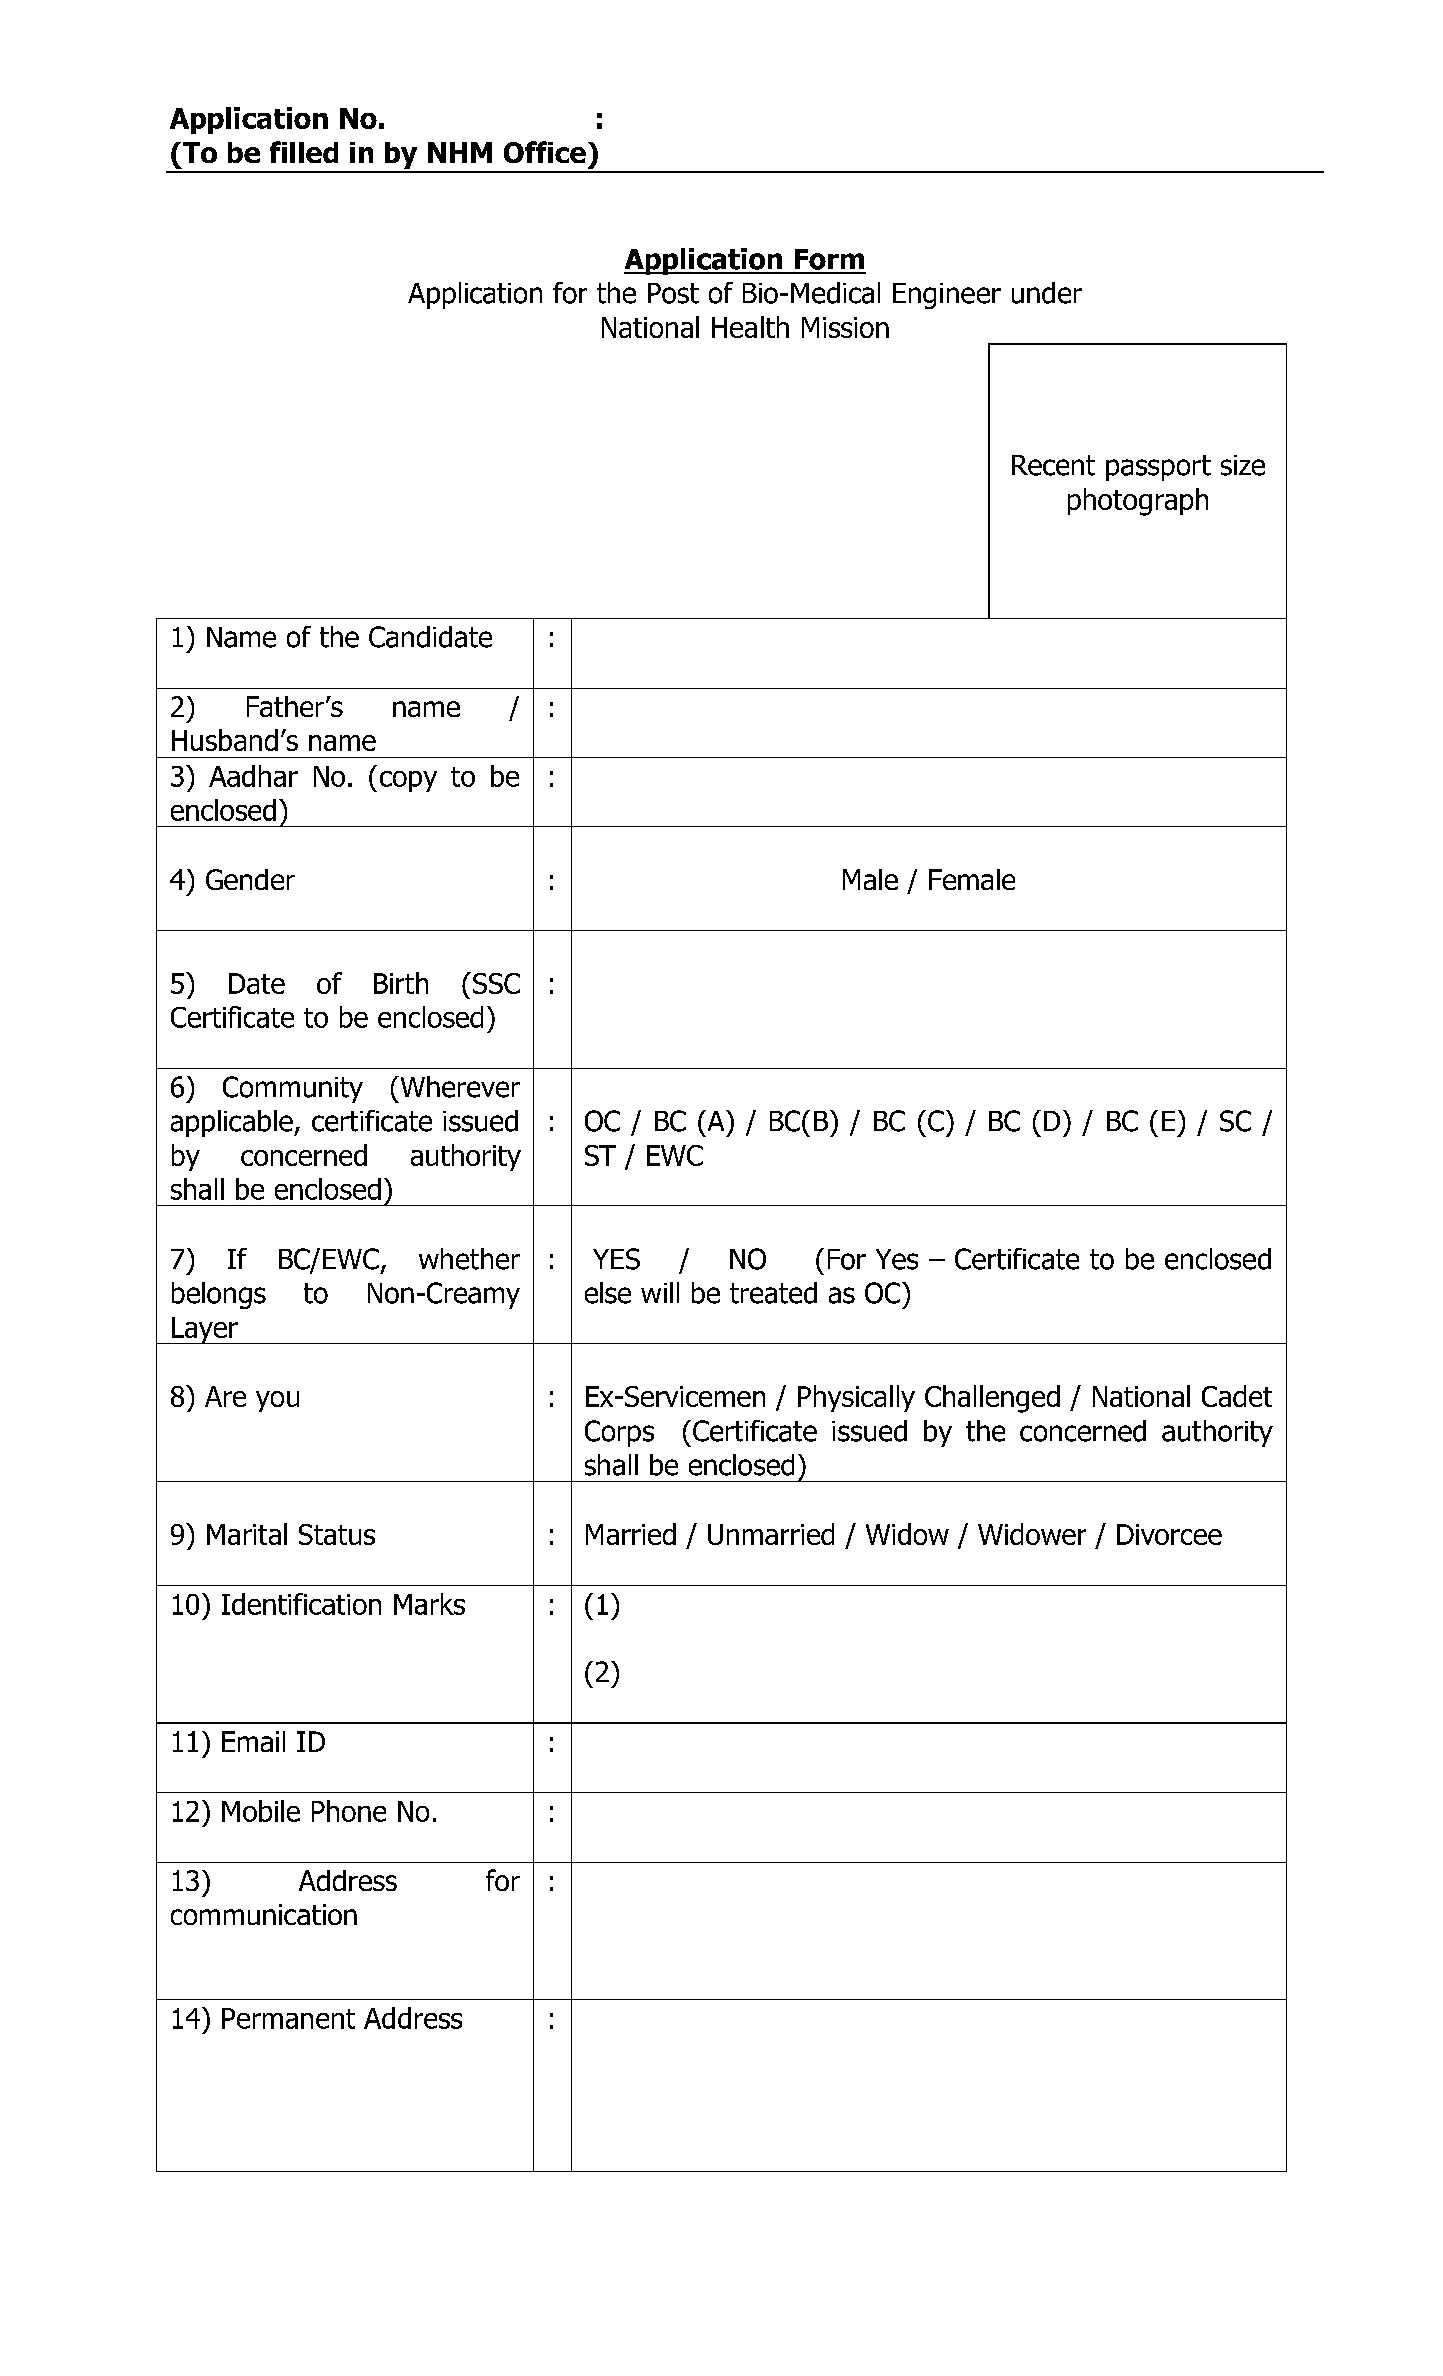 The width and height of the image is (1443, 2376). Describe the element at coordinates (288, 2018) in the image. I see `Permanent` at that location.
